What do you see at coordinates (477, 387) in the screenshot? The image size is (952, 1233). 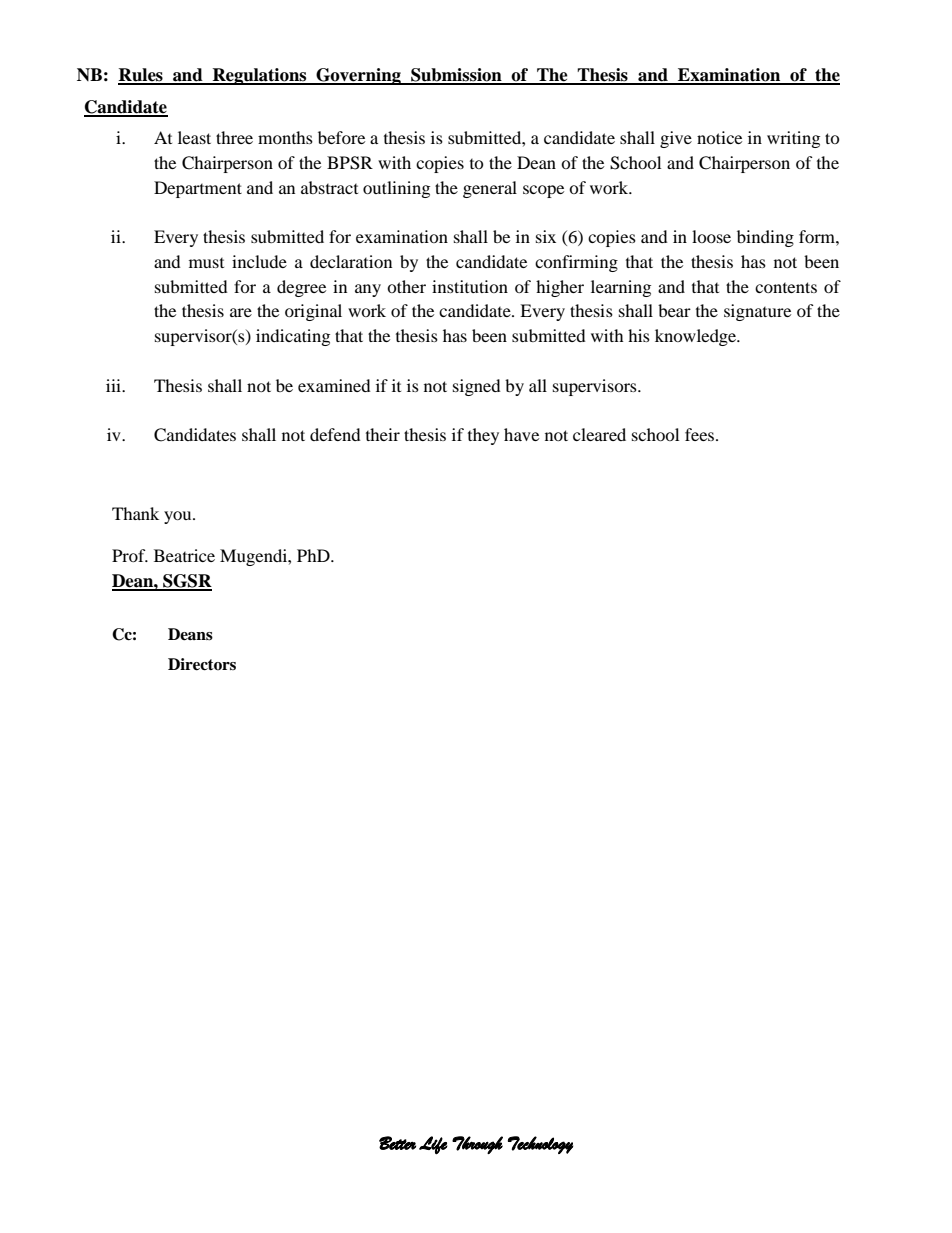 I see `signed` at bounding box center [477, 387].
